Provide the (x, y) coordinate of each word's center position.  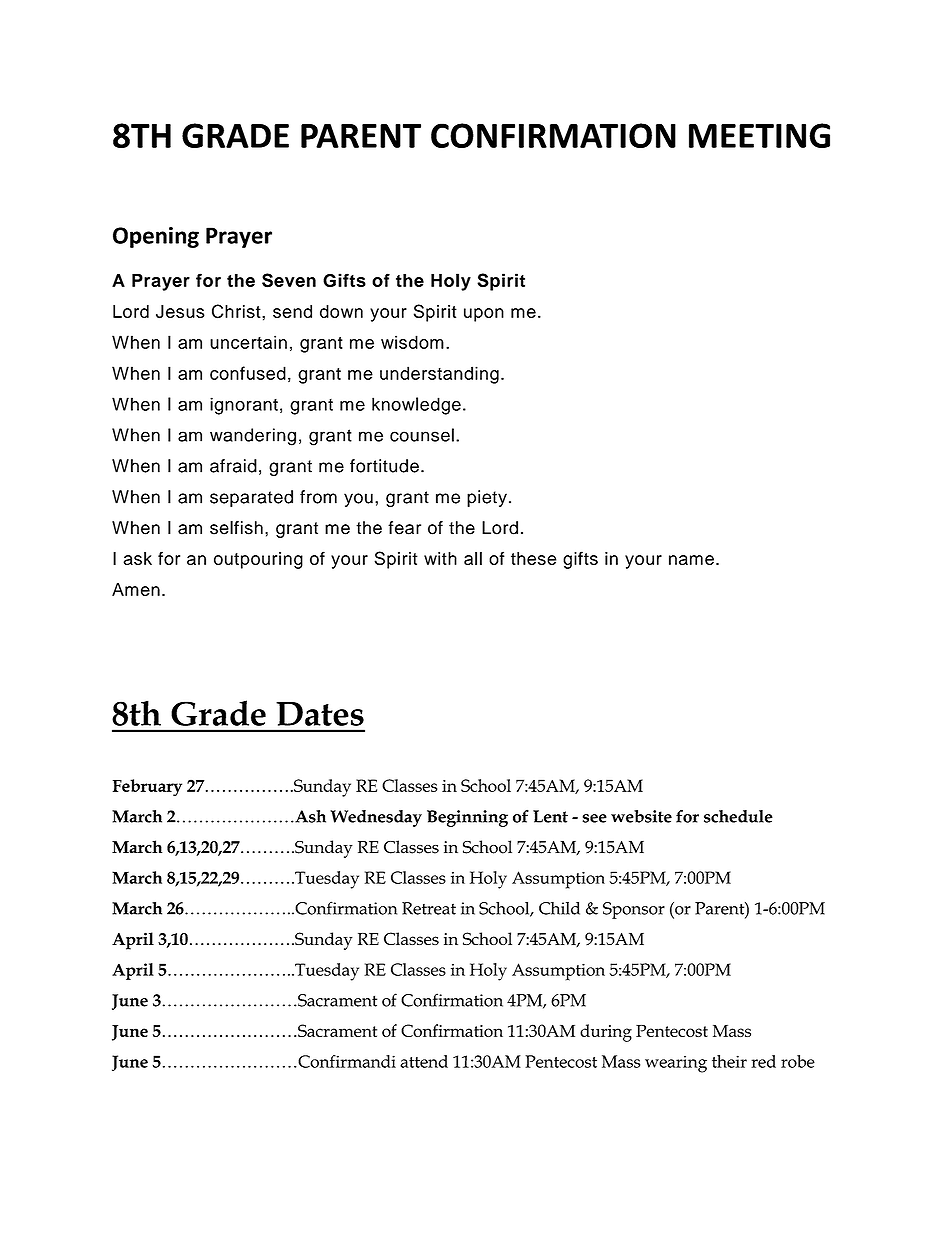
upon (484, 315)
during (606, 1033)
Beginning (467, 818)
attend (424, 1061)
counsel (422, 435)
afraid (233, 466)
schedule (738, 816)
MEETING (759, 135)
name (691, 560)
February (147, 787)
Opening (156, 237)
